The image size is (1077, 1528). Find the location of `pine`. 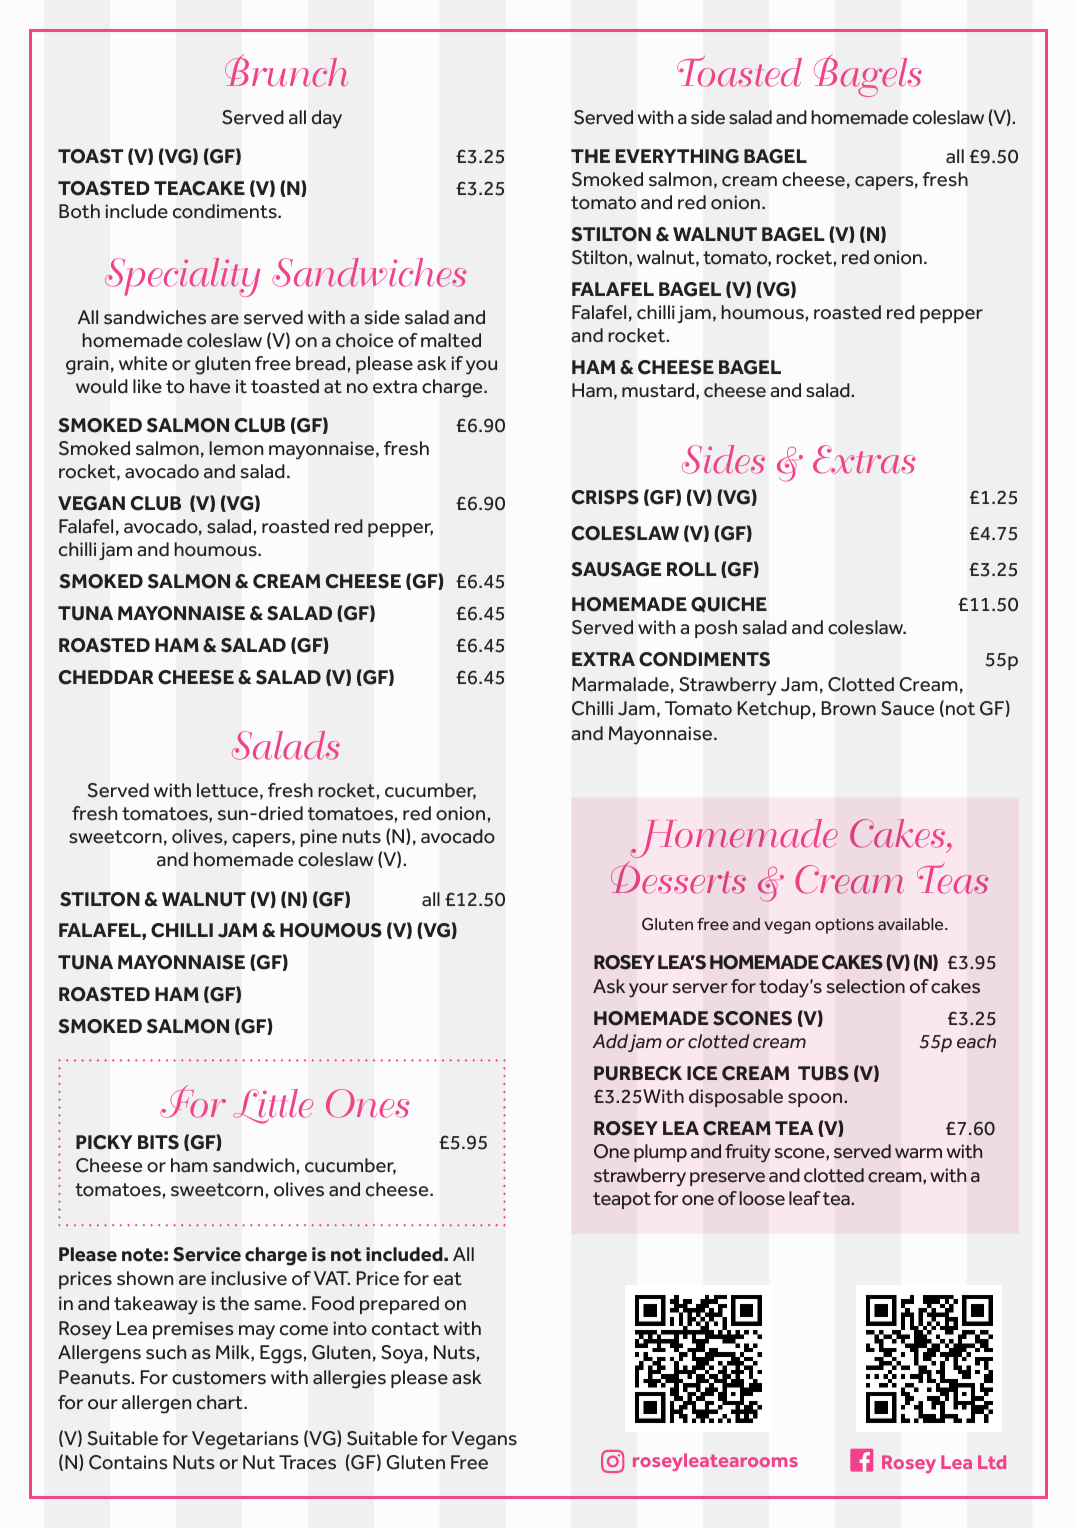

pine is located at coordinates (319, 838).
